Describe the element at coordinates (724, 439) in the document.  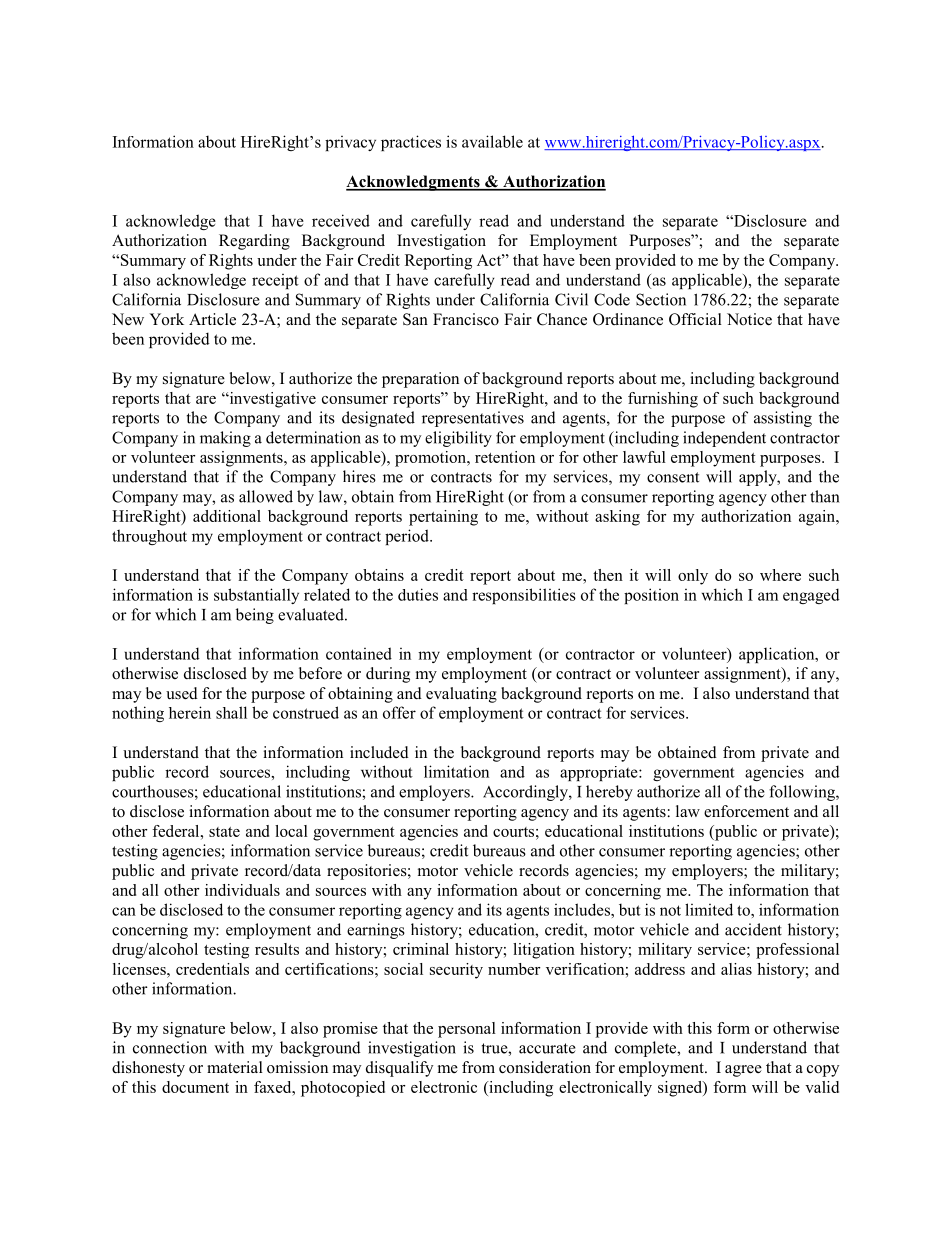
I see `independent` at that location.
